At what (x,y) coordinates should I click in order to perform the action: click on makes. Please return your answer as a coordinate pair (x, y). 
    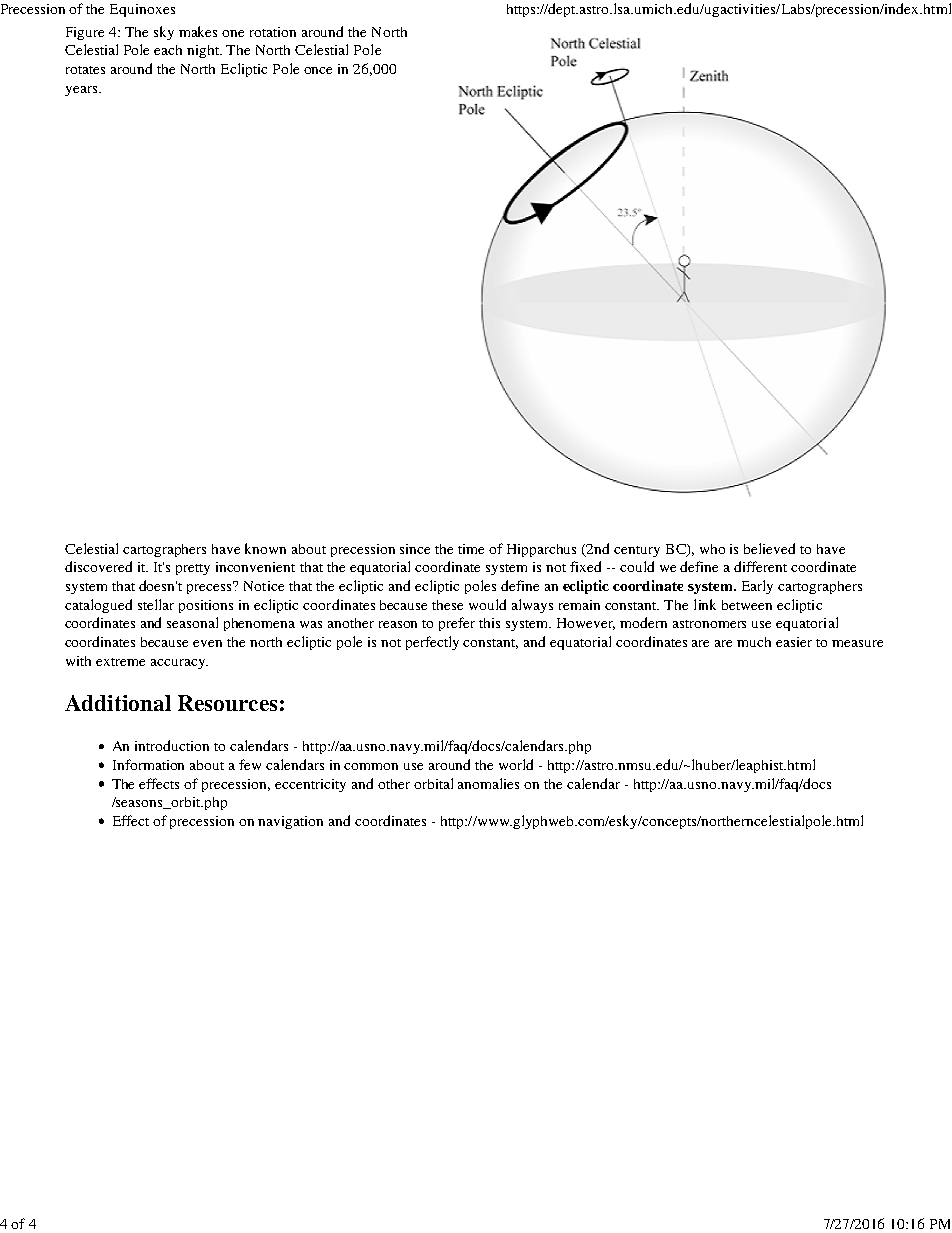
    Looking at the image, I should click on (198, 31).
